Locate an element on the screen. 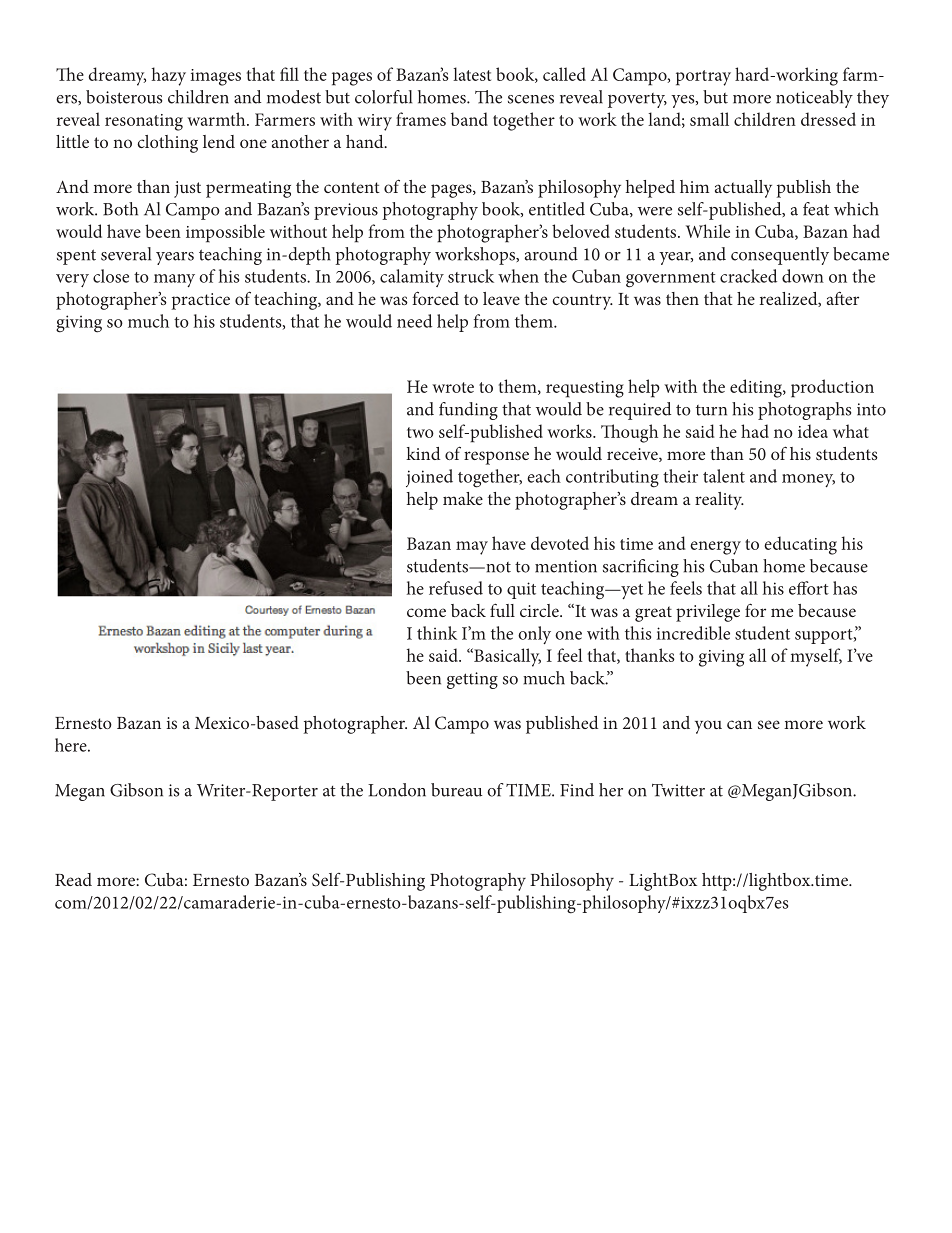 The height and width of the screenshot is (1233, 952). editing is located at coordinates (757, 388).
